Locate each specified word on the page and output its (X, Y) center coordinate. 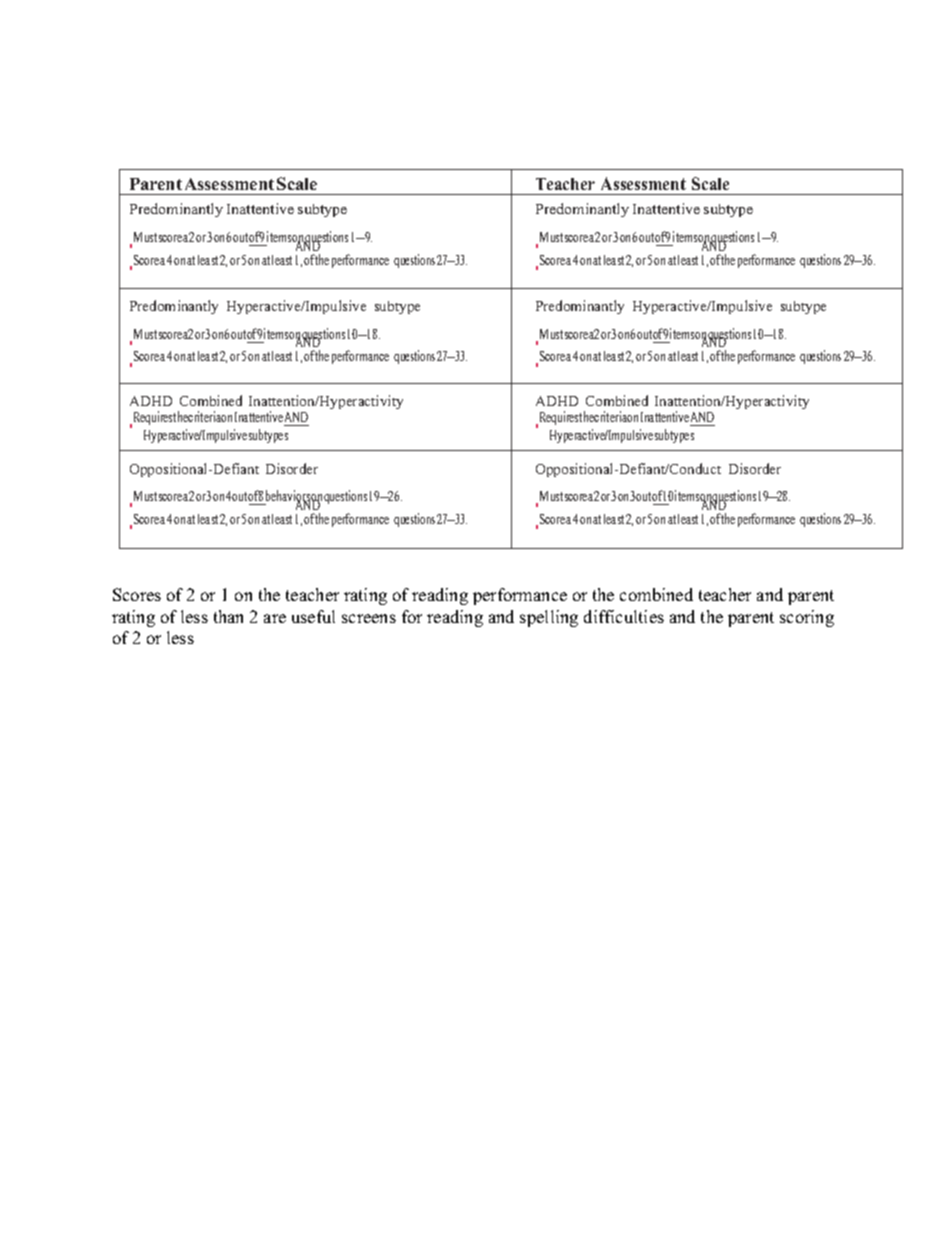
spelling (549, 618)
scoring (807, 618)
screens (369, 618)
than (228, 616)
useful (313, 616)
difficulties (624, 616)
